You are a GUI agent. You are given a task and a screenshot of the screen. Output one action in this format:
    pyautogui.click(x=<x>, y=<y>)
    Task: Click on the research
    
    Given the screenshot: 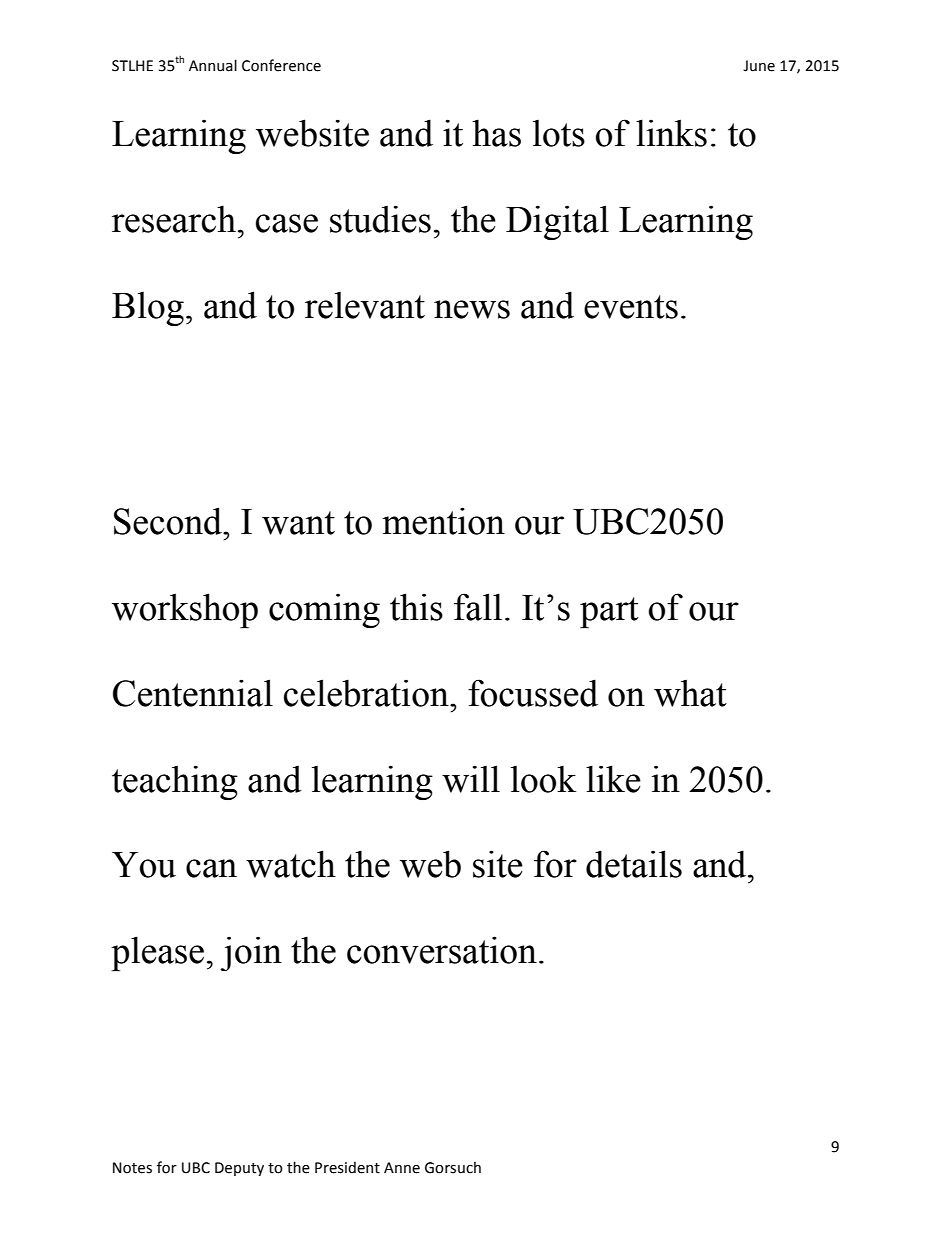 What is the action you would take?
    pyautogui.click(x=174, y=219)
